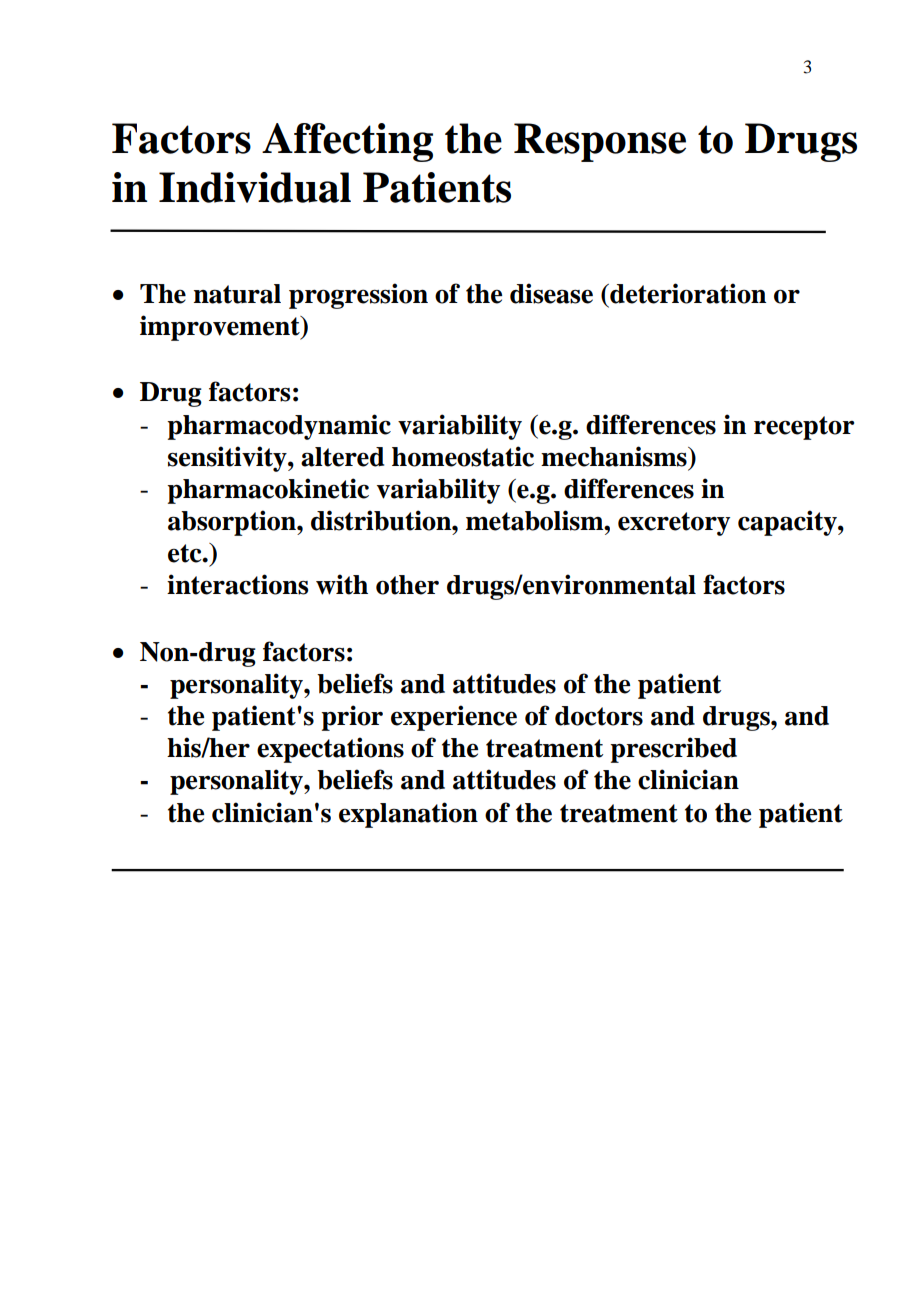 This document has height=1308, width=924. I want to click on other, so click(407, 585).
